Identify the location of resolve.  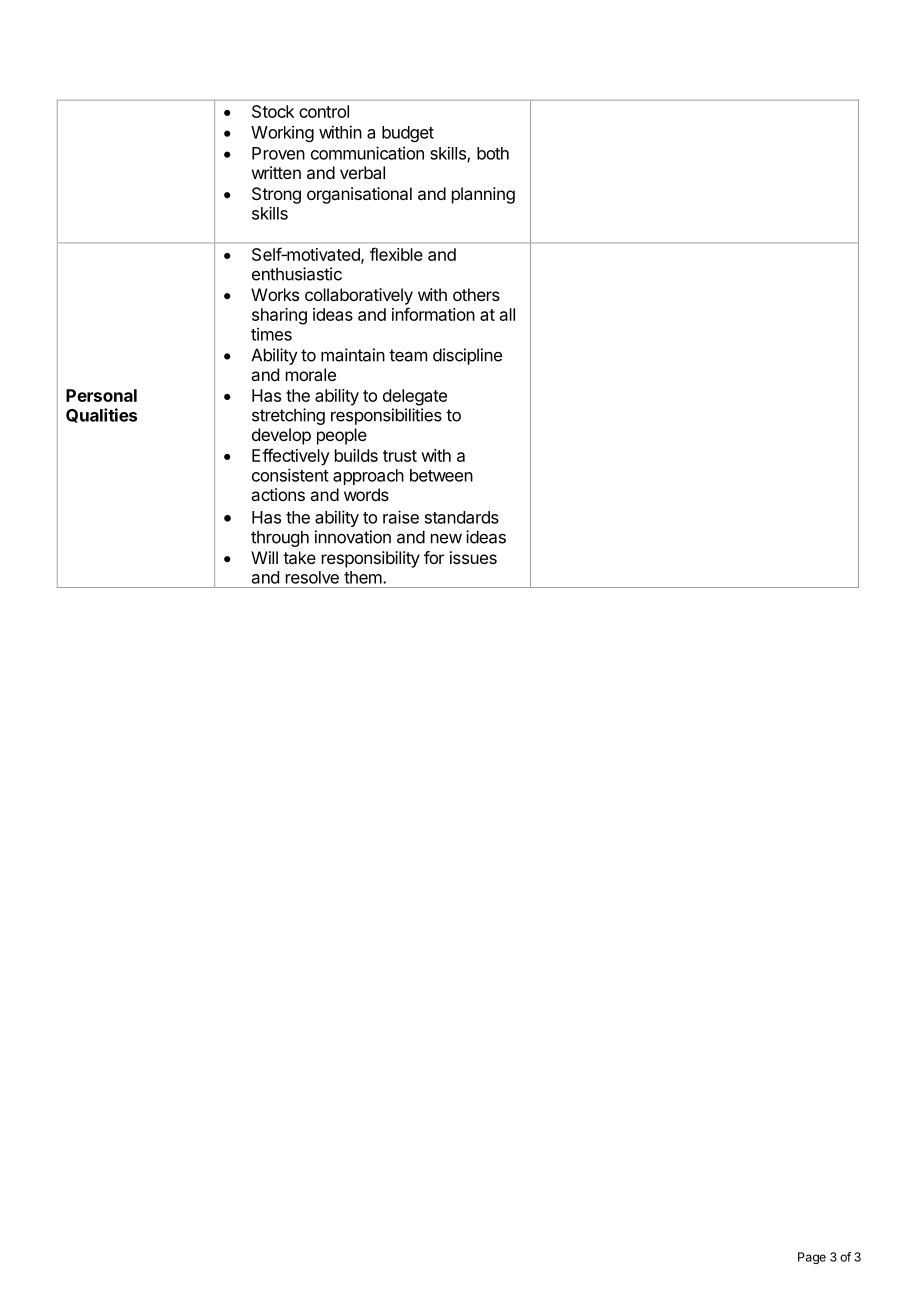
(312, 577).
